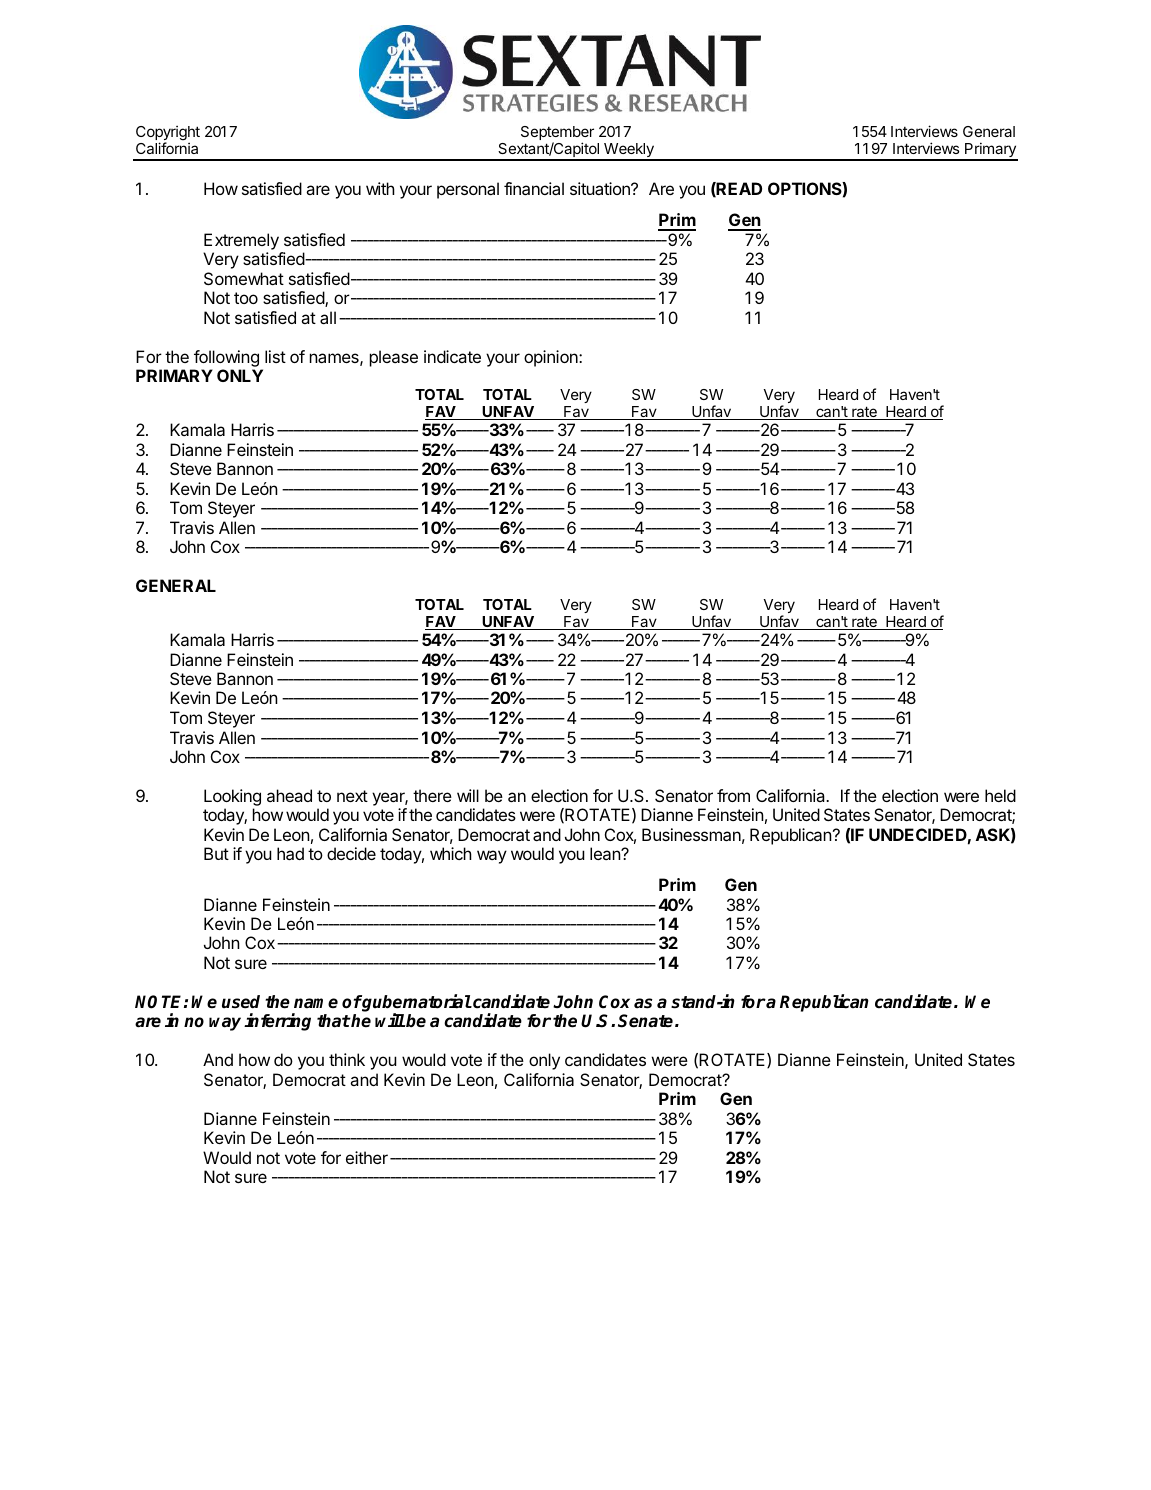  Describe the element at coordinates (289, 795) in the screenshot. I see `ahead` at that location.
